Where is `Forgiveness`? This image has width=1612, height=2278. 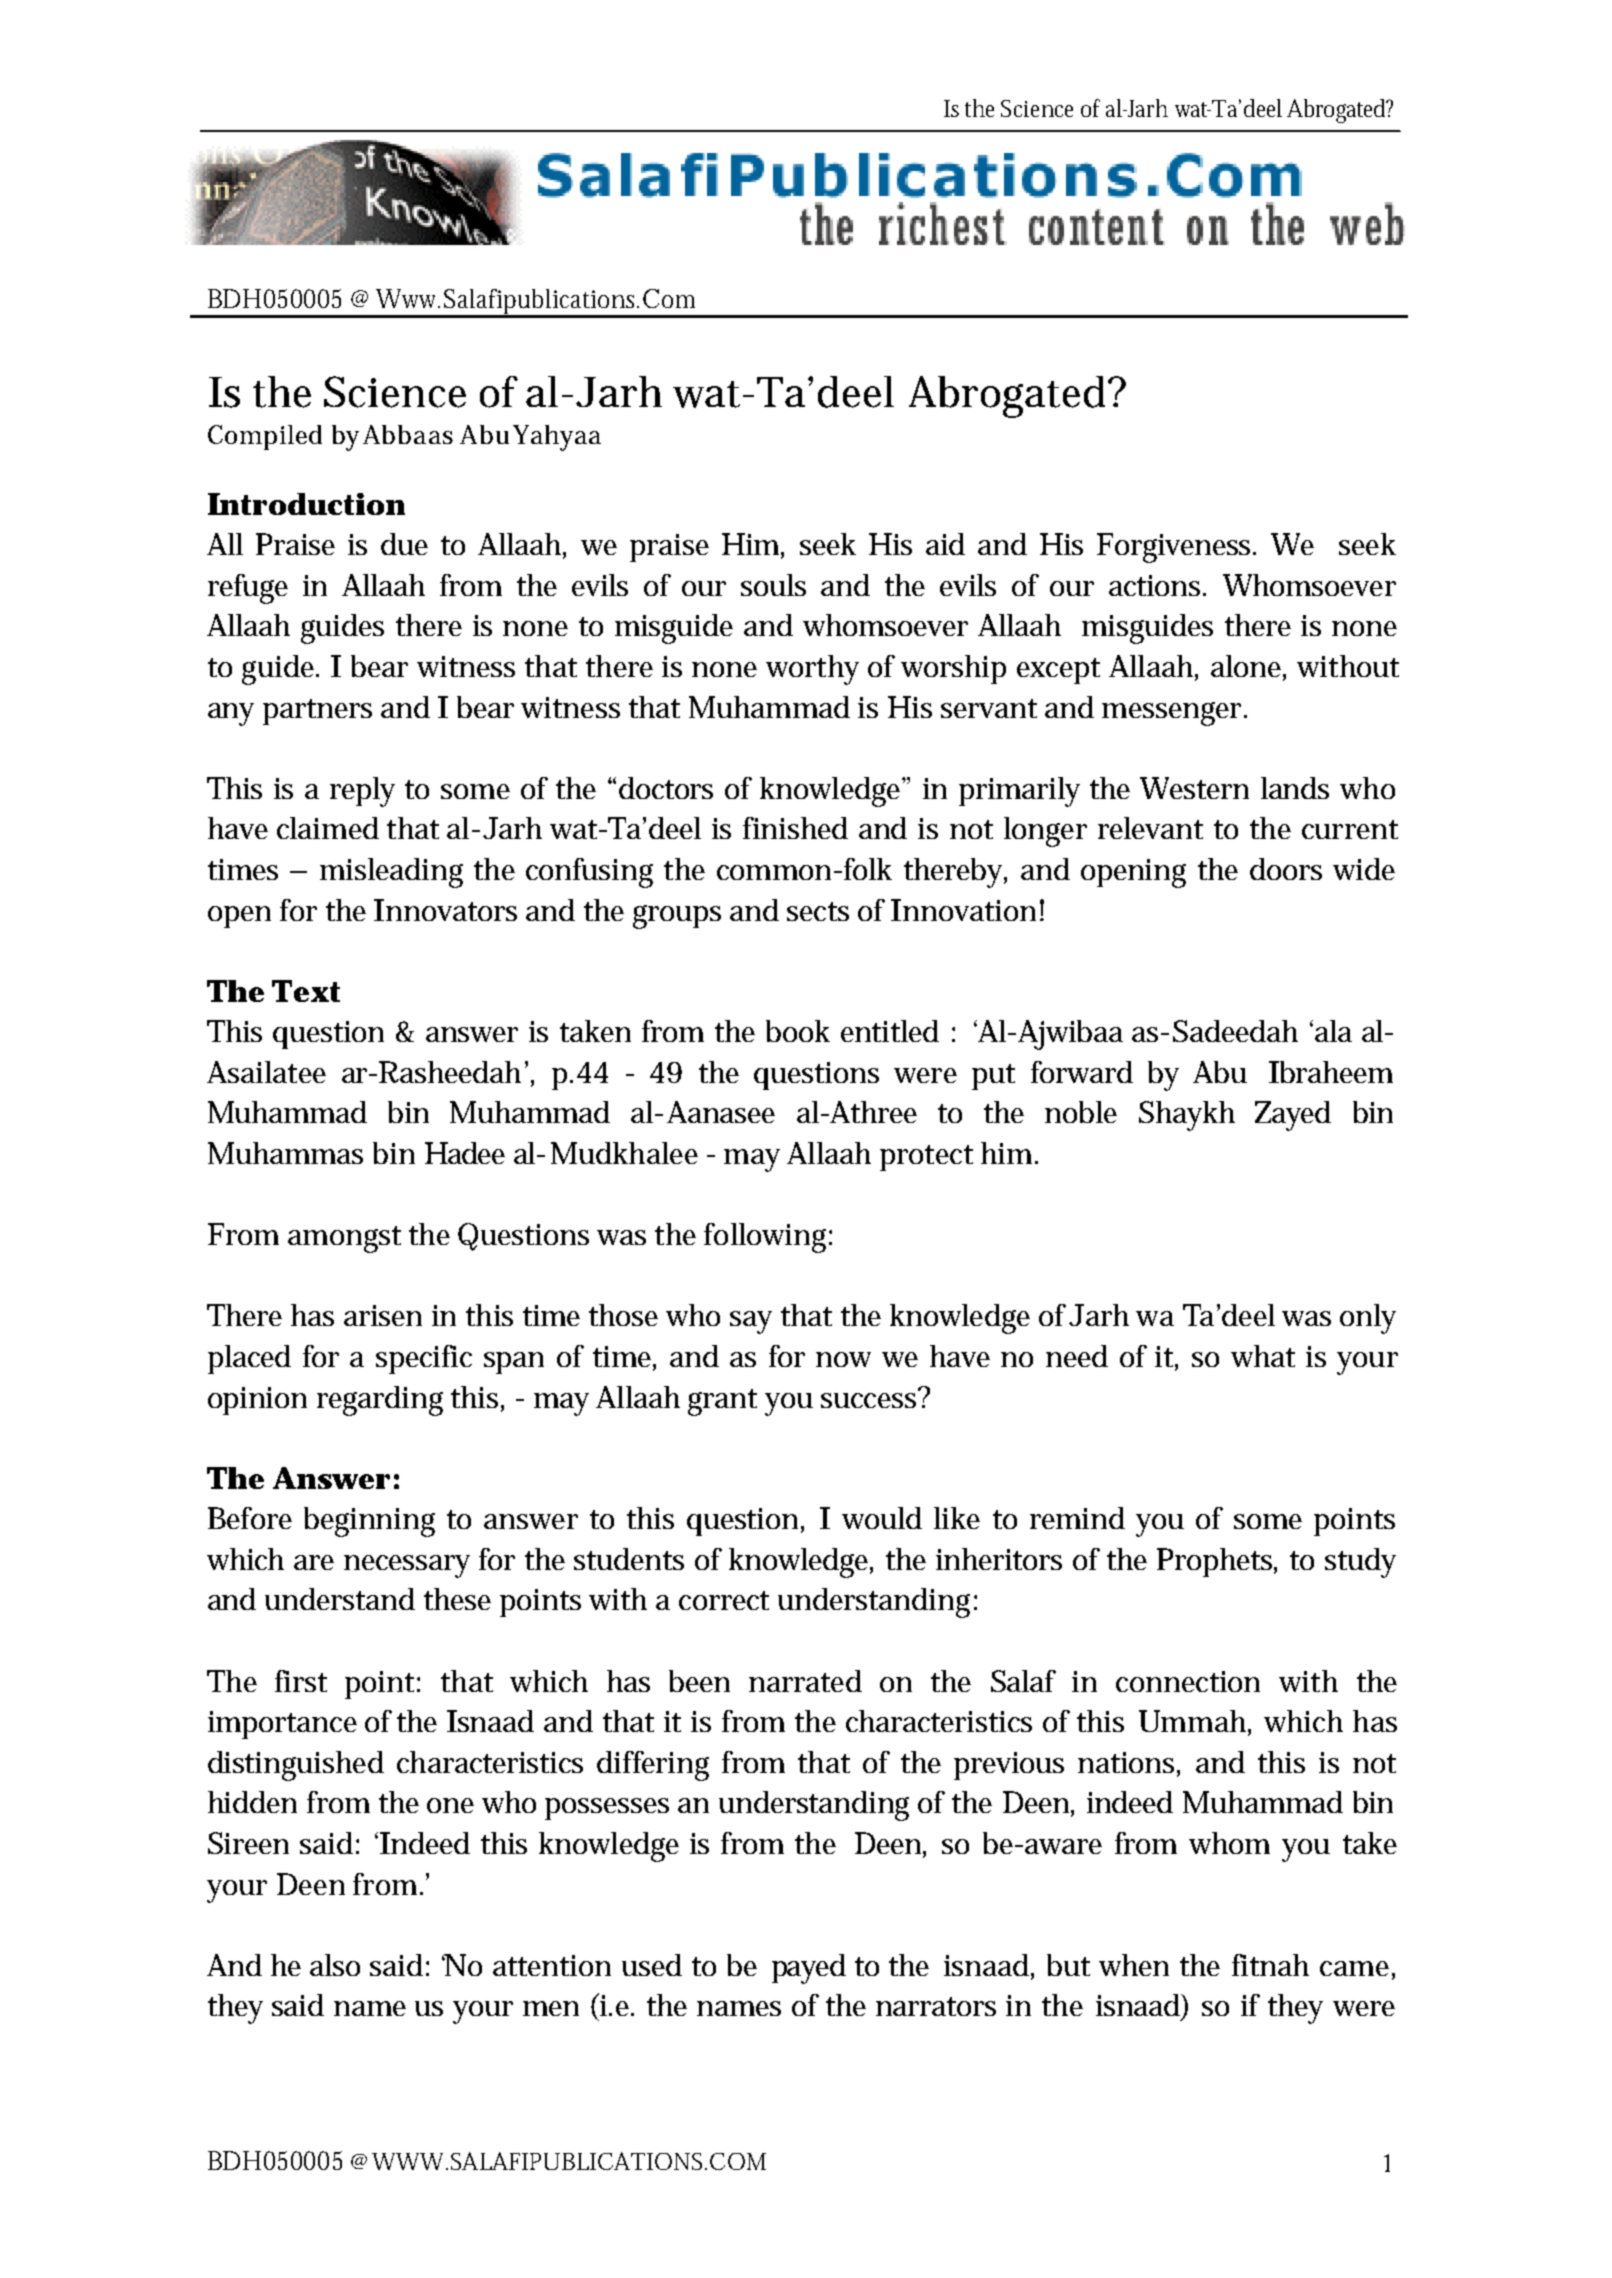
Forgiveness is located at coordinates (1176, 548).
